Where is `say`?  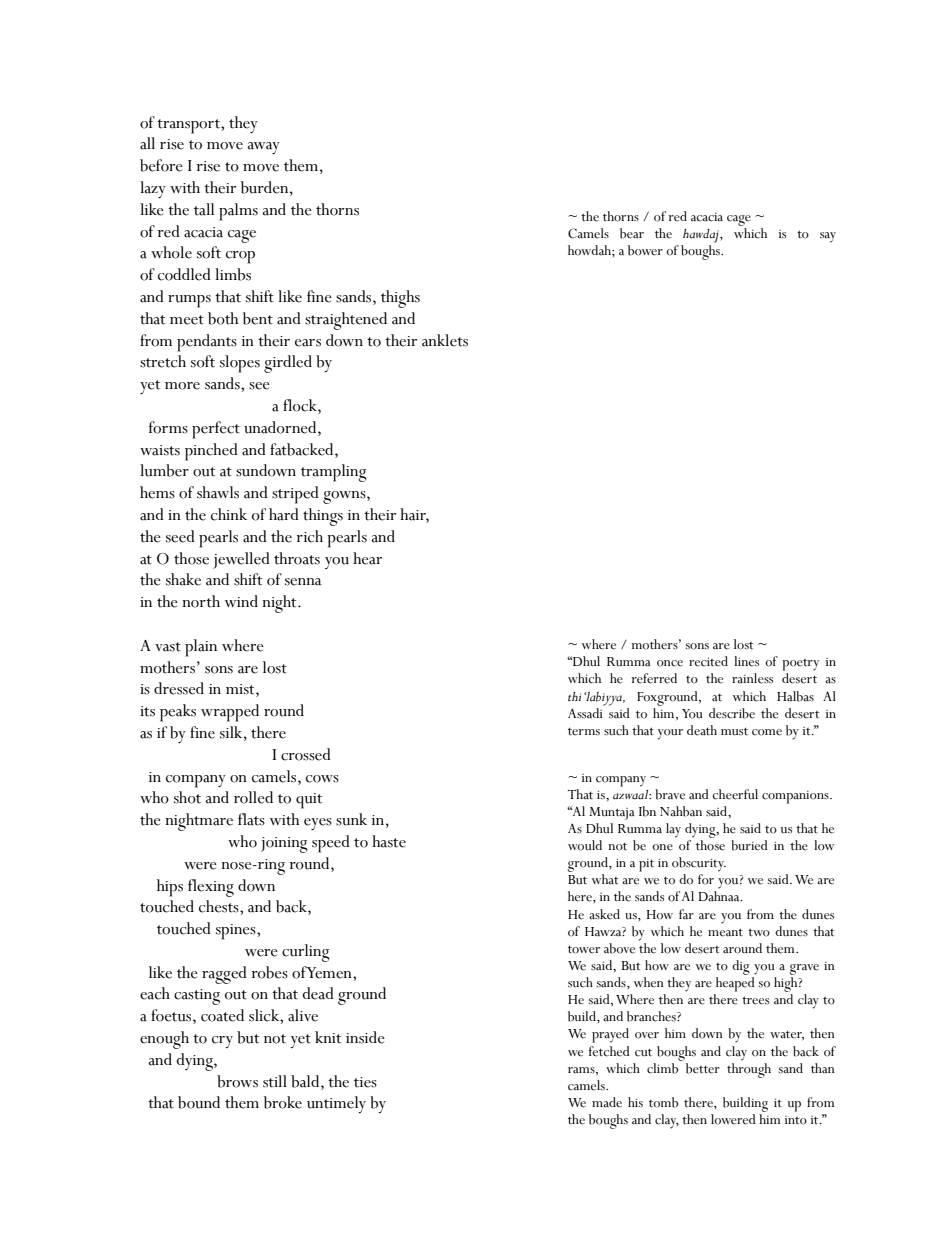 say is located at coordinates (828, 237).
